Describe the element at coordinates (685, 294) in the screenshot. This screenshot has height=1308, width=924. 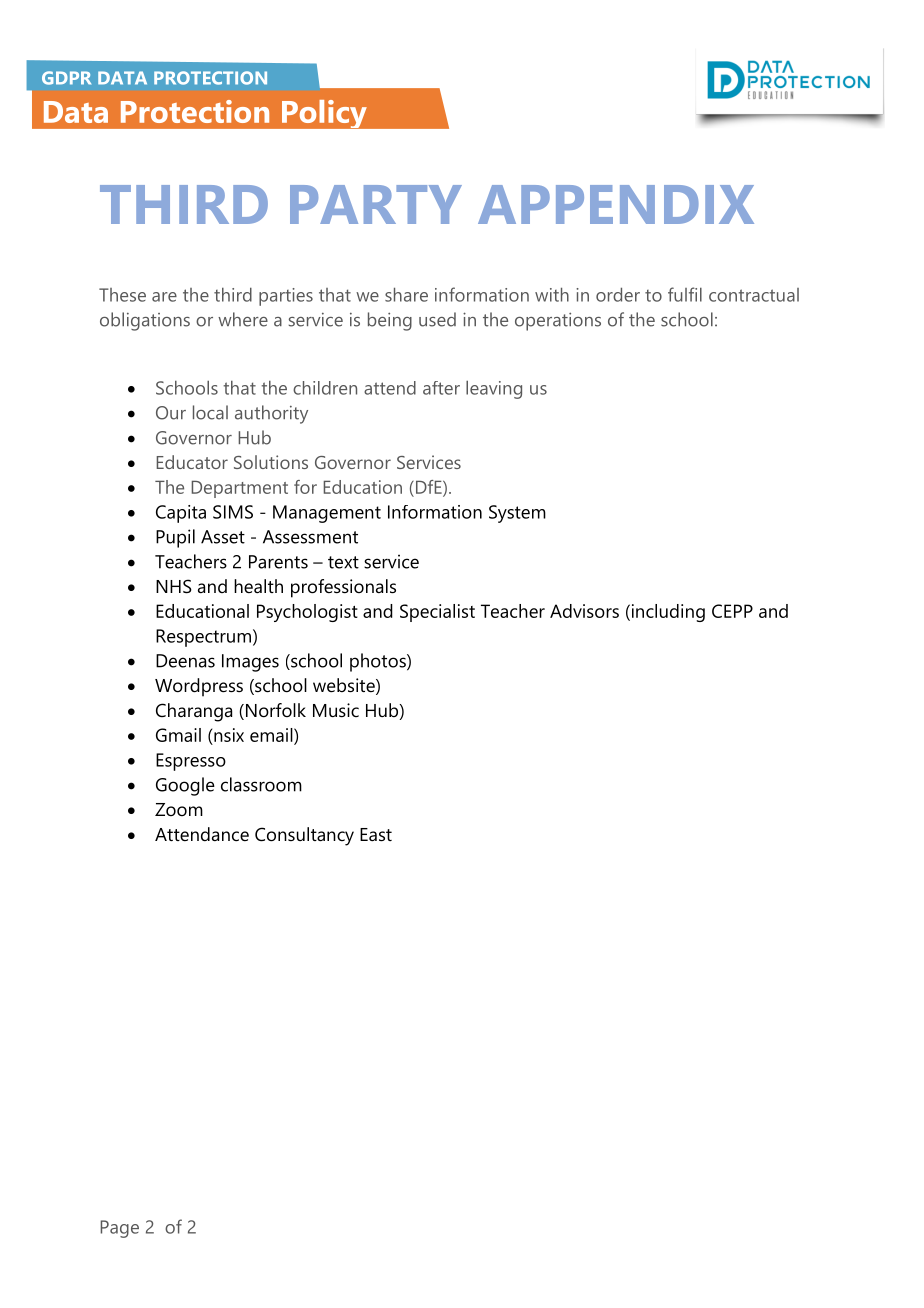
I see `fulfil` at that location.
